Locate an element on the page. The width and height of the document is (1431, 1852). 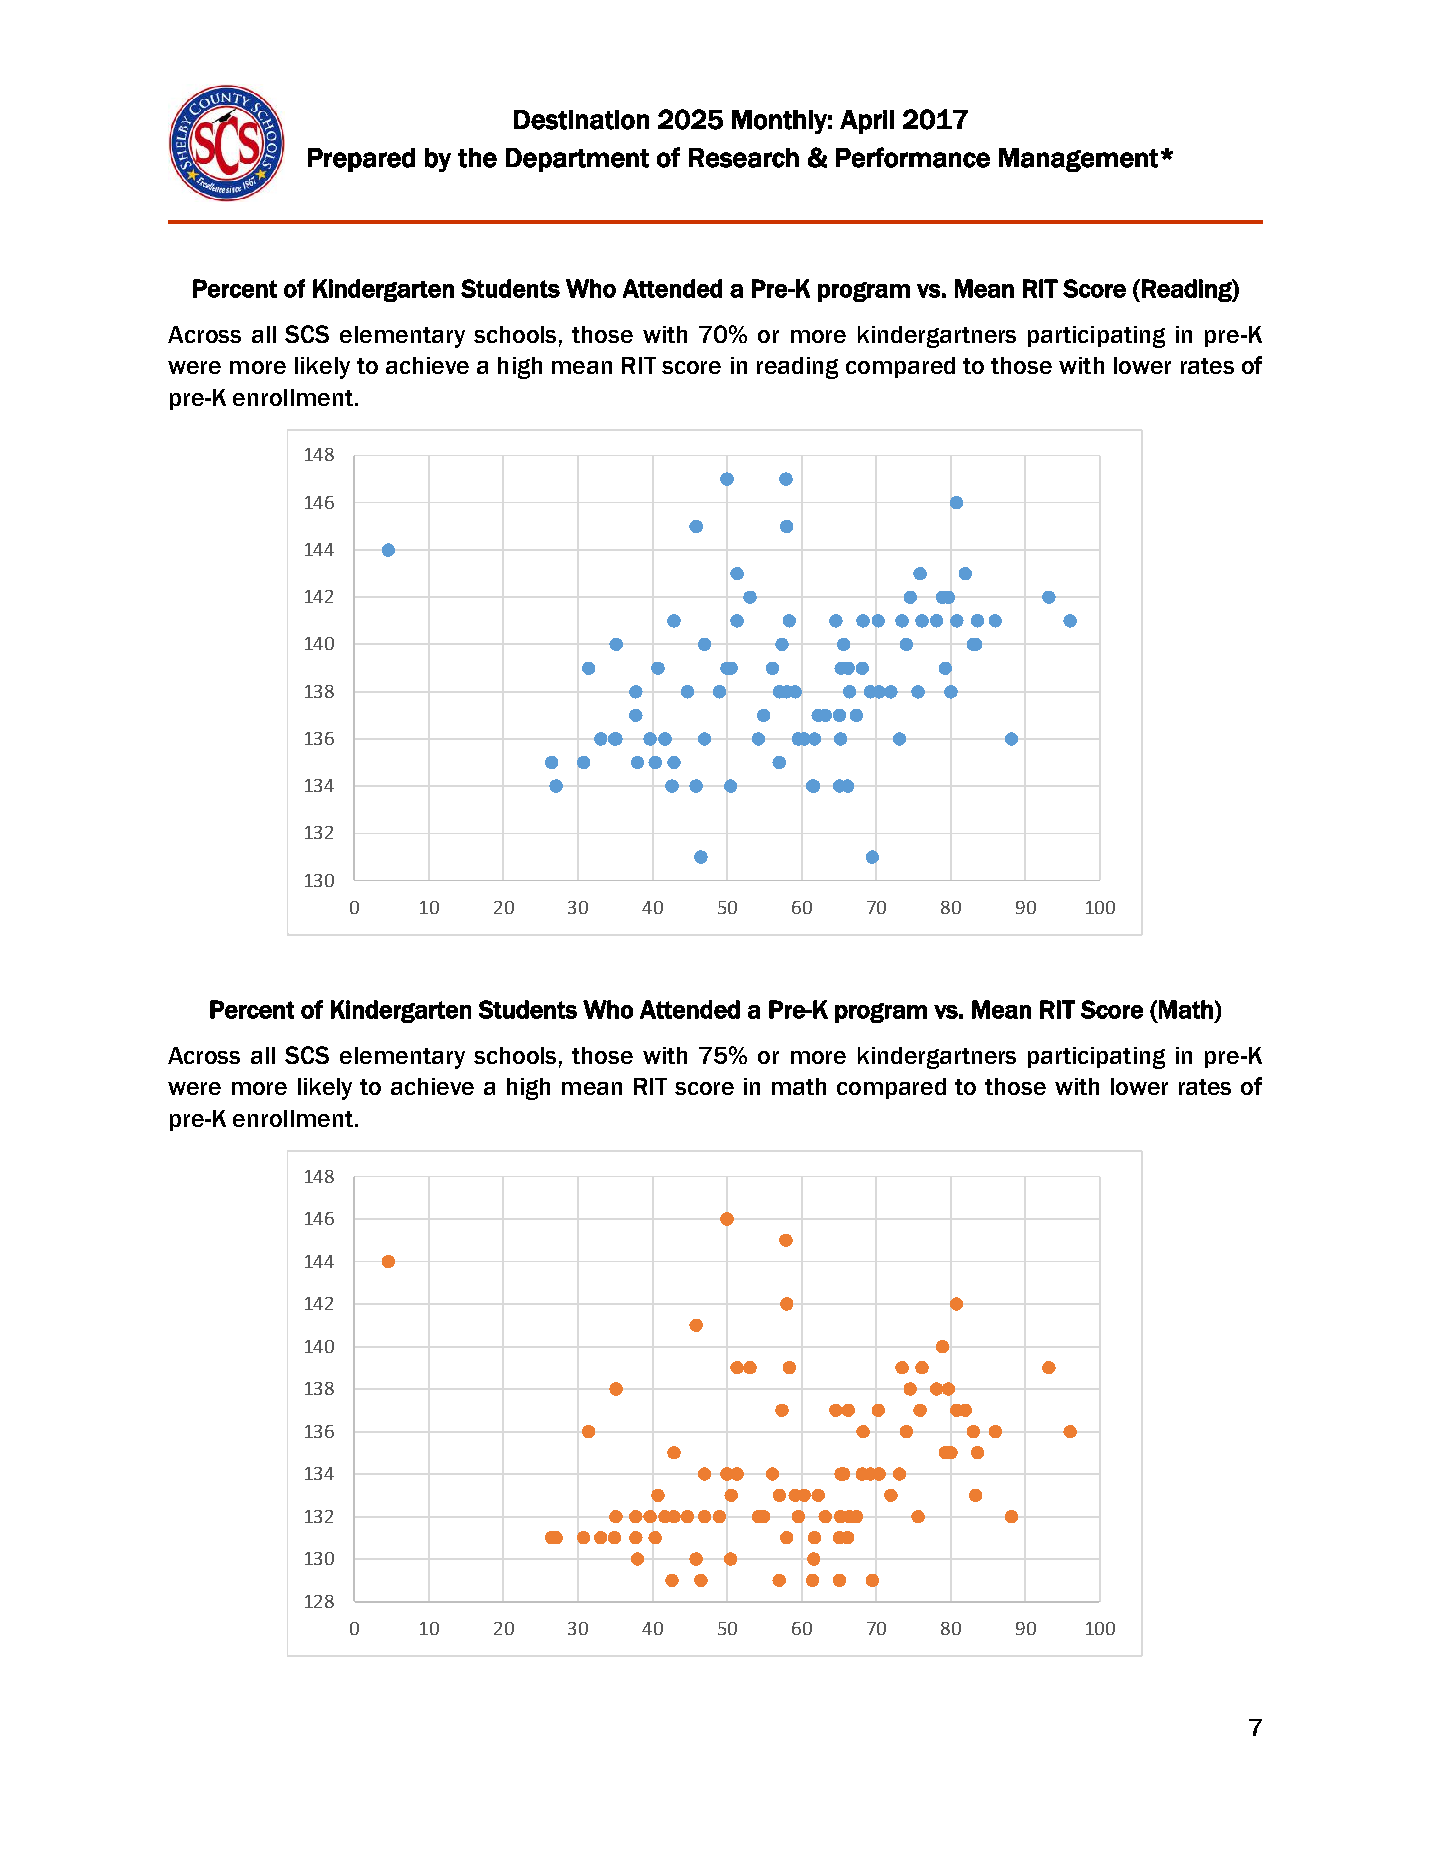
the is located at coordinates (477, 158).
